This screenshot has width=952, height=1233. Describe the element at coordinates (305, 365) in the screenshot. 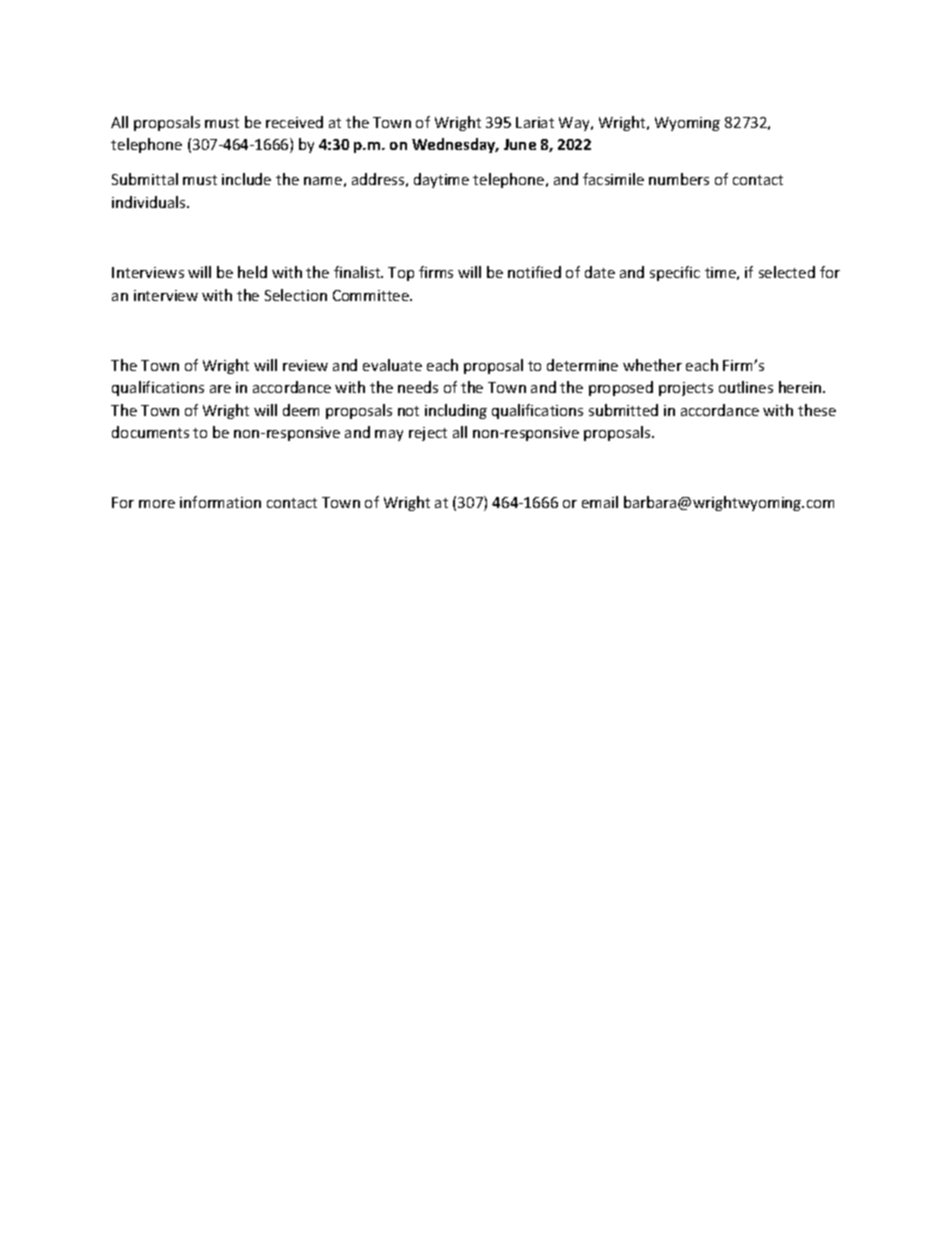

I see `review` at that location.
